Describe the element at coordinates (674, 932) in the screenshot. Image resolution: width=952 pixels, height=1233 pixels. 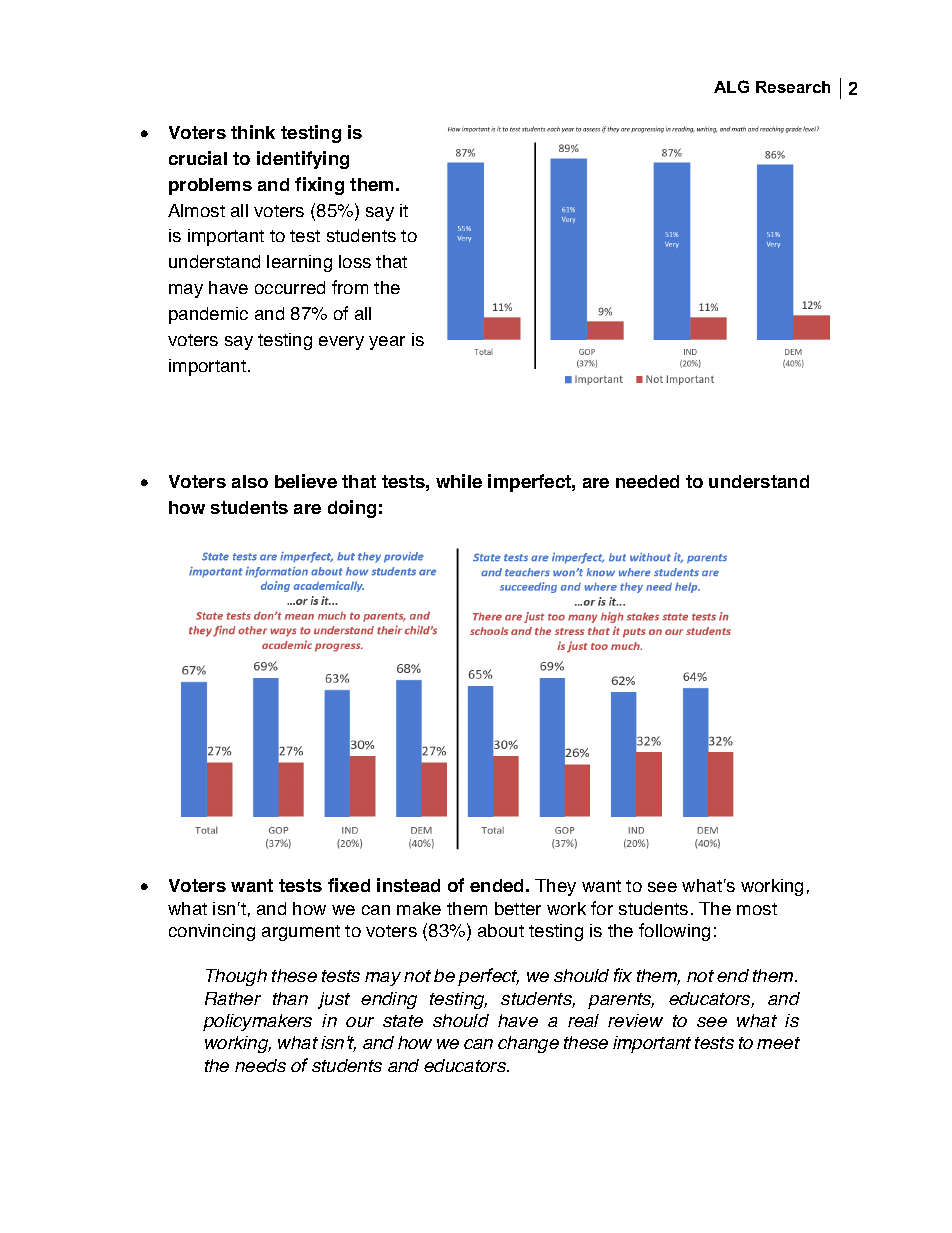
I see `following` at that location.
